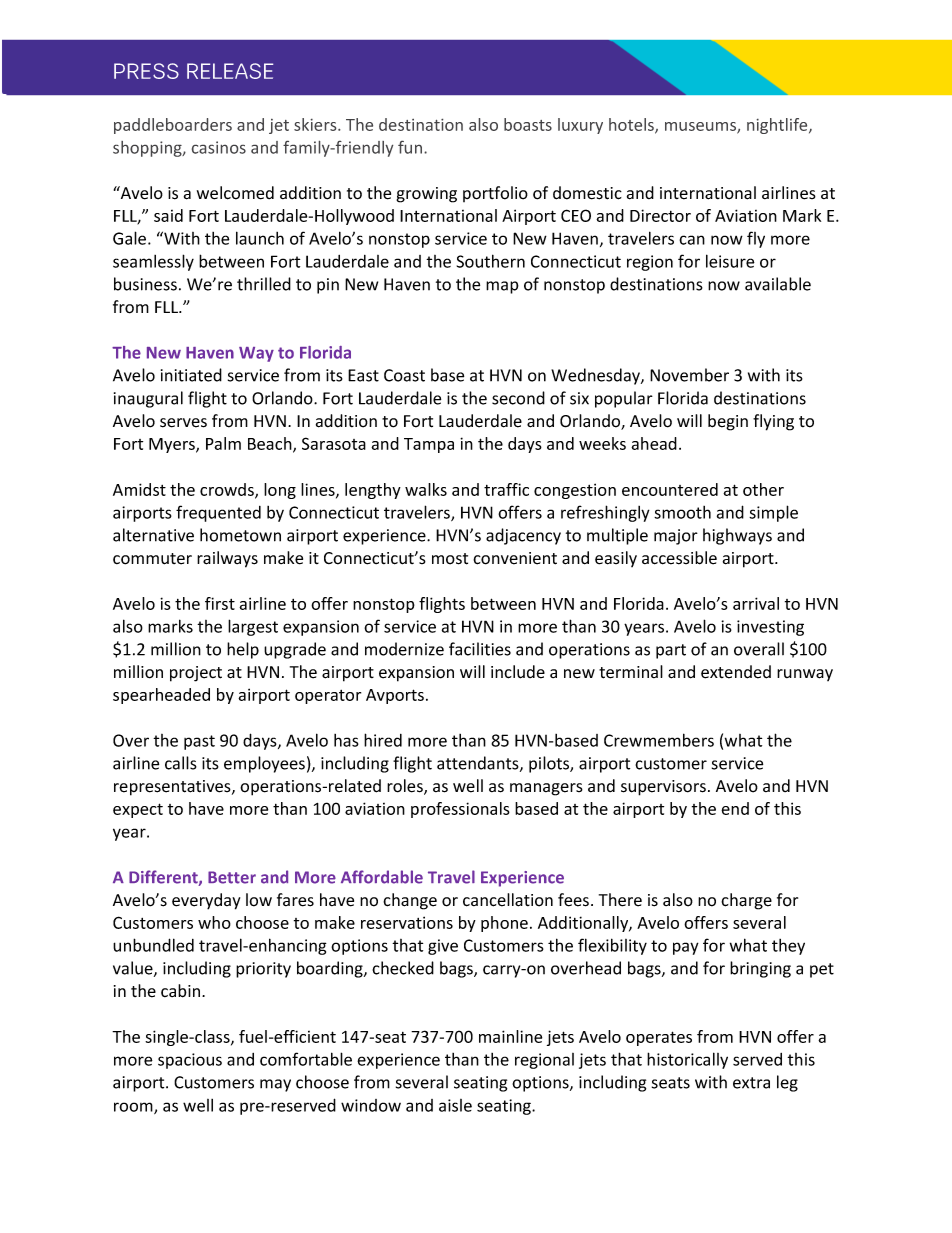 The width and height of the image is (952, 1233). I want to click on nightlife, so click(778, 126).
